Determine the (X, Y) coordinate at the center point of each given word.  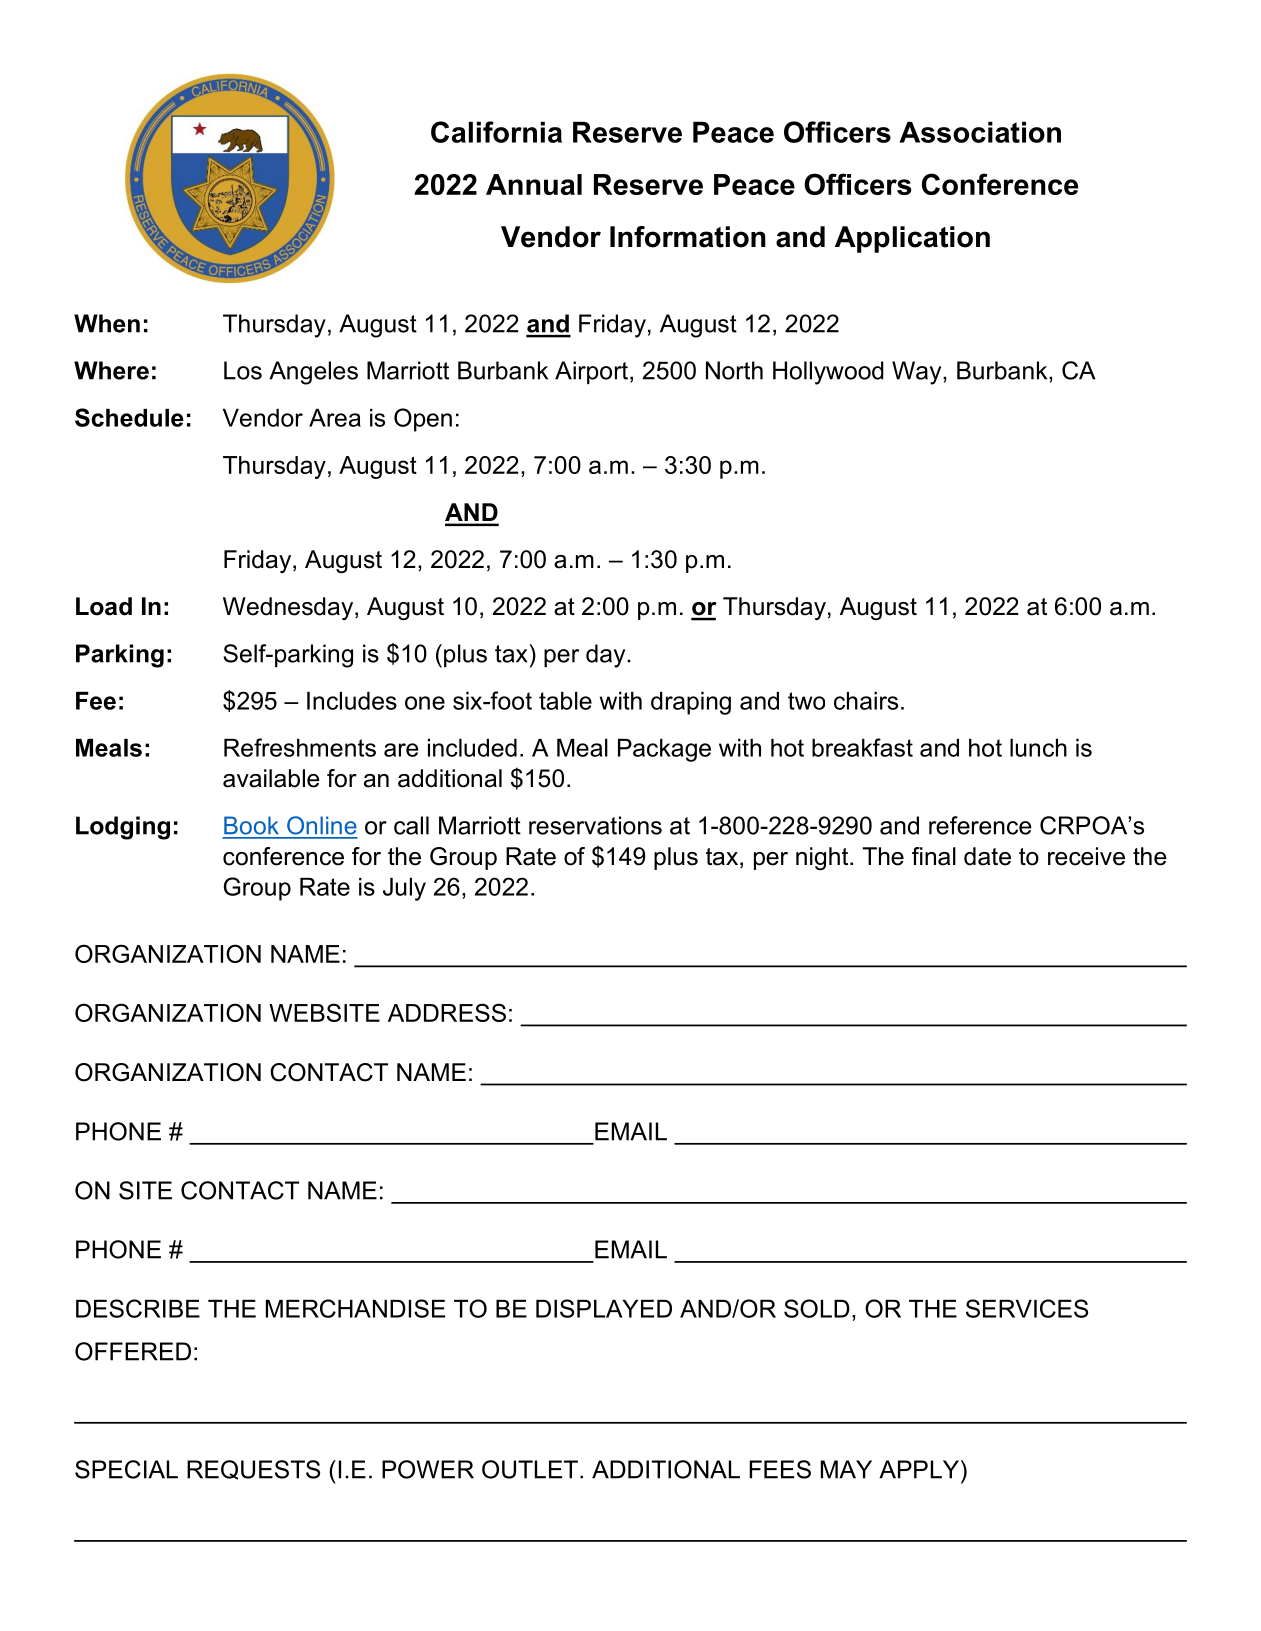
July (404, 889)
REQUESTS (253, 1470)
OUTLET (530, 1469)
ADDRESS (447, 1012)
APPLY (920, 1469)
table (565, 701)
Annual (534, 184)
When (107, 323)
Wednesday (289, 608)
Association (980, 132)
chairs (866, 701)
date (987, 856)
